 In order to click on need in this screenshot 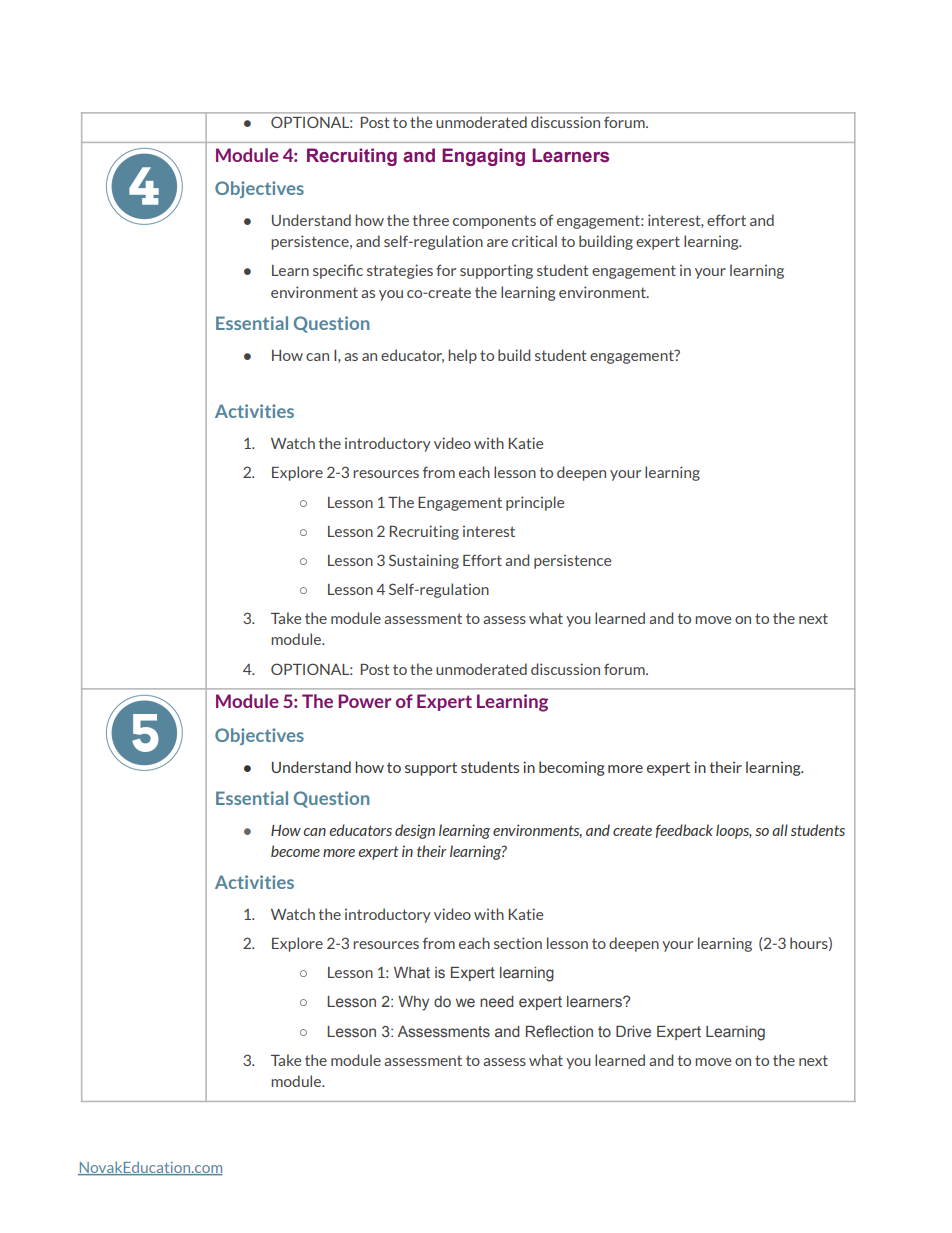, I will do `click(497, 1002)`.
